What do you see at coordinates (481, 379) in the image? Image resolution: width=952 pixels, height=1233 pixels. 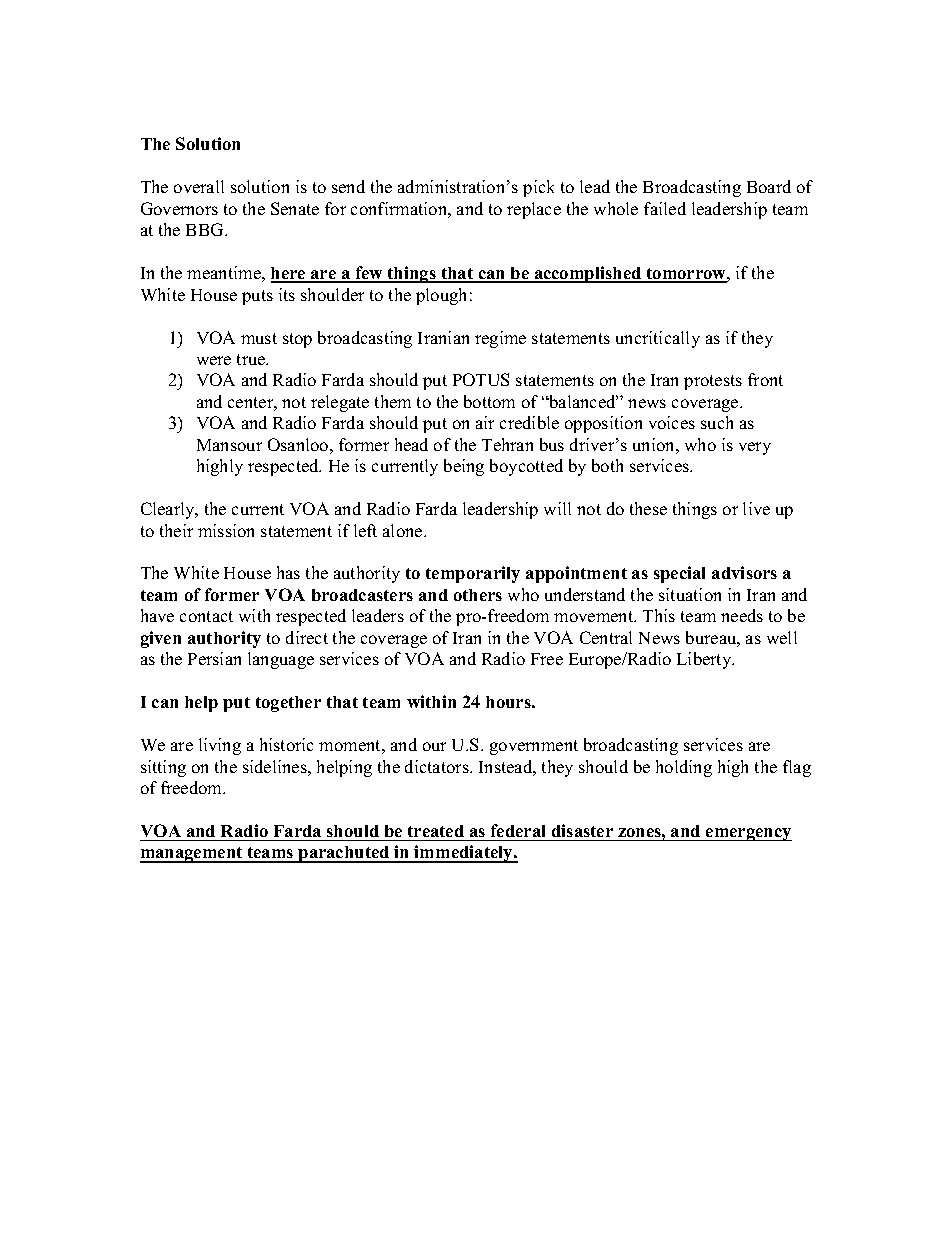 I see `POTUS` at bounding box center [481, 379].
